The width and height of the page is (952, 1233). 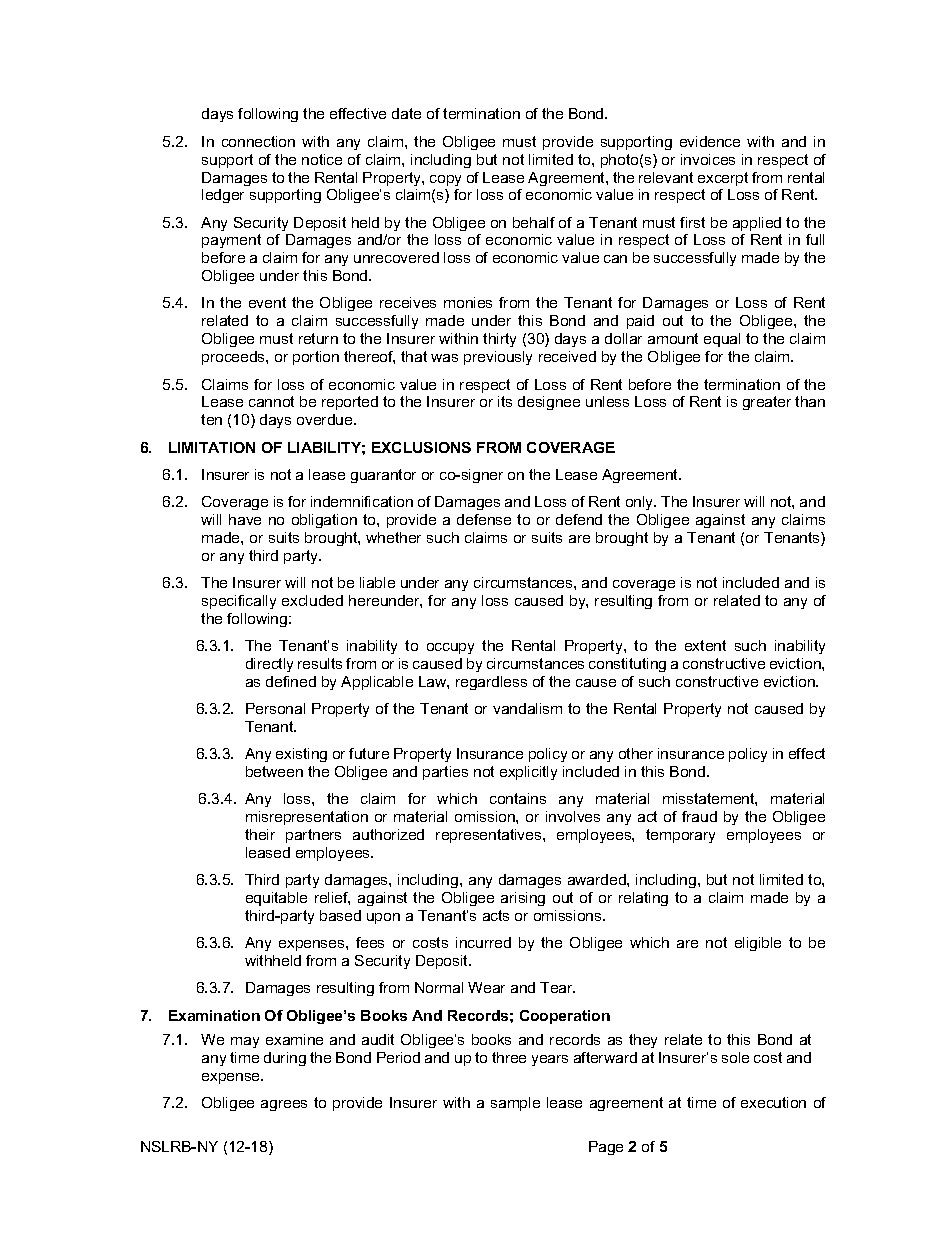 I want to click on sample, so click(x=515, y=1104).
